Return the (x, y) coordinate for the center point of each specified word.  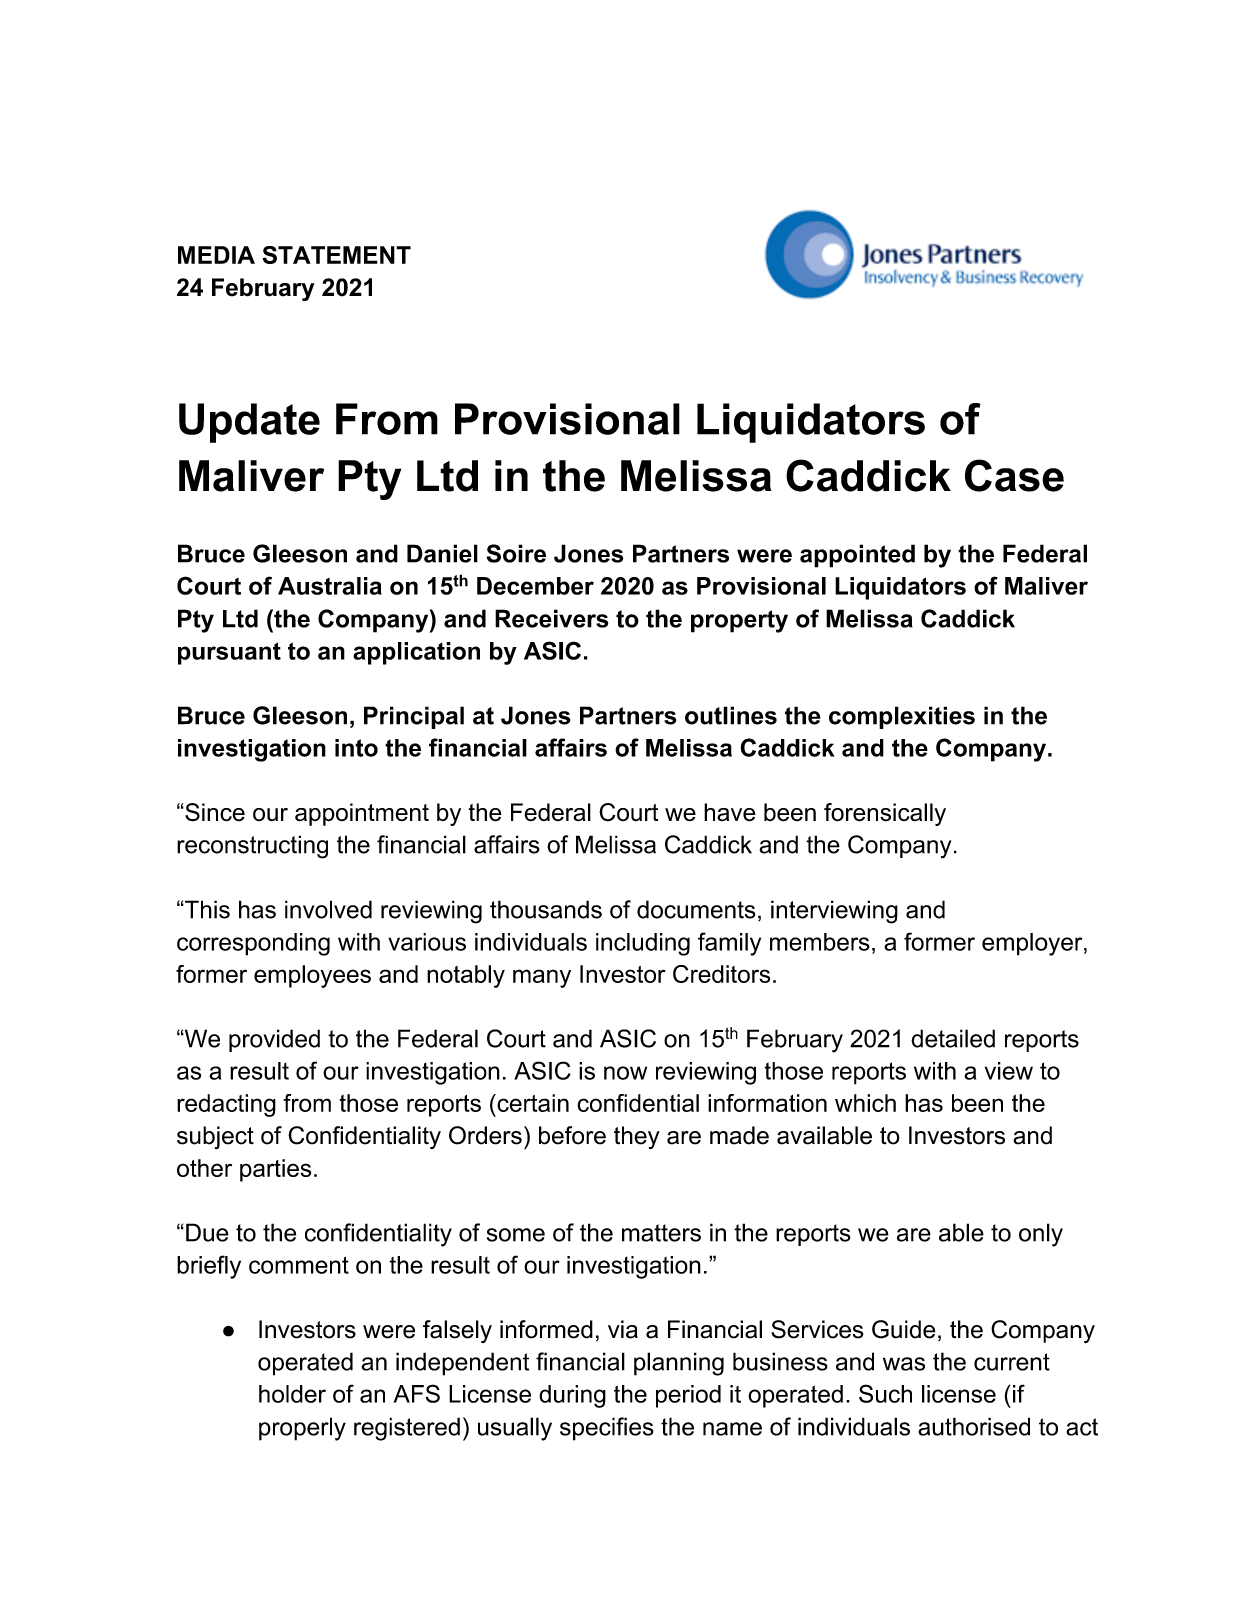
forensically (885, 814)
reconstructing (252, 847)
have (730, 812)
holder (292, 1394)
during (572, 1396)
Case (1014, 475)
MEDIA (216, 255)
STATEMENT (336, 255)
